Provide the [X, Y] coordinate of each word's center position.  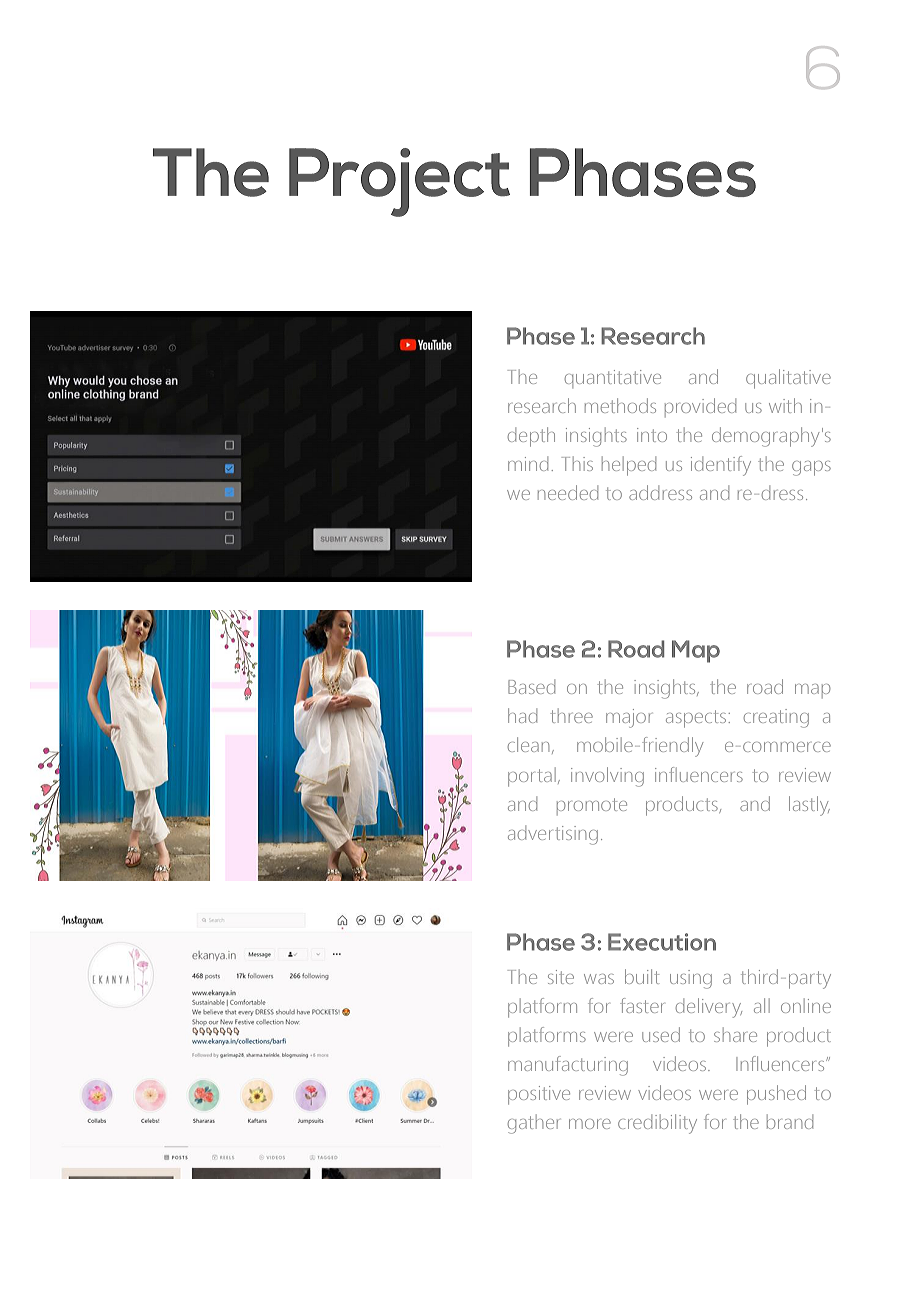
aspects [696, 719]
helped [629, 466]
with [785, 405]
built [642, 976]
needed [568, 492]
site [561, 977]
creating [776, 718]
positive [539, 1095]
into [652, 435]
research [542, 405]
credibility [657, 1124]
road [765, 686]
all [762, 1005]
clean [528, 744]
